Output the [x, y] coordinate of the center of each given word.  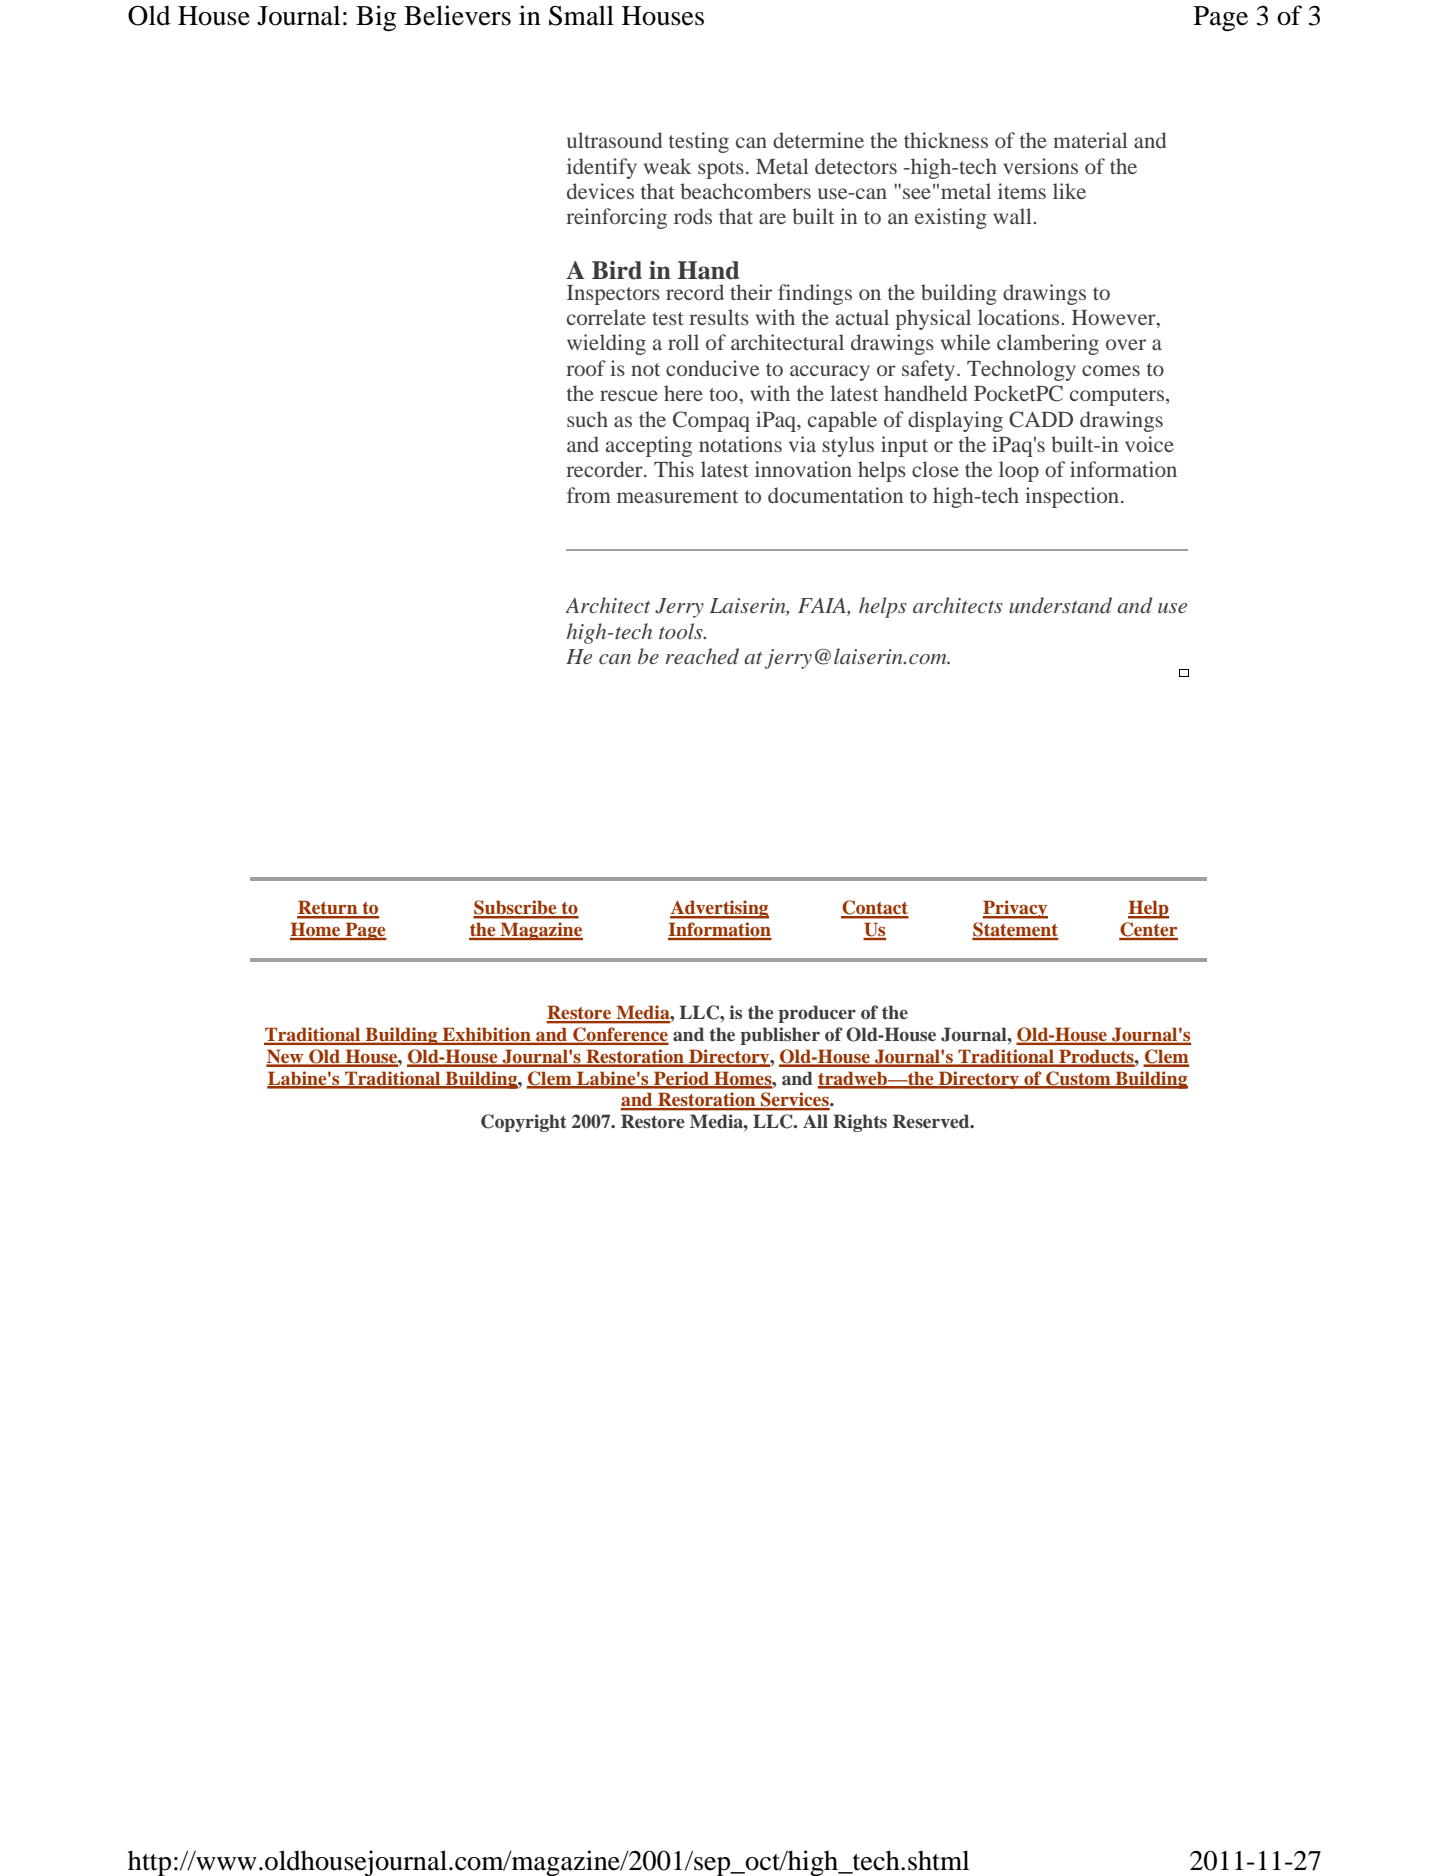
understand [1060, 605]
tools [682, 631]
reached [702, 656]
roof [586, 368]
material [1090, 140]
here [683, 393]
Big [376, 18]
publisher [780, 1036]
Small [581, 15]
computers [1118, 397]
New [286, 1057]
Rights [860, 1123]
